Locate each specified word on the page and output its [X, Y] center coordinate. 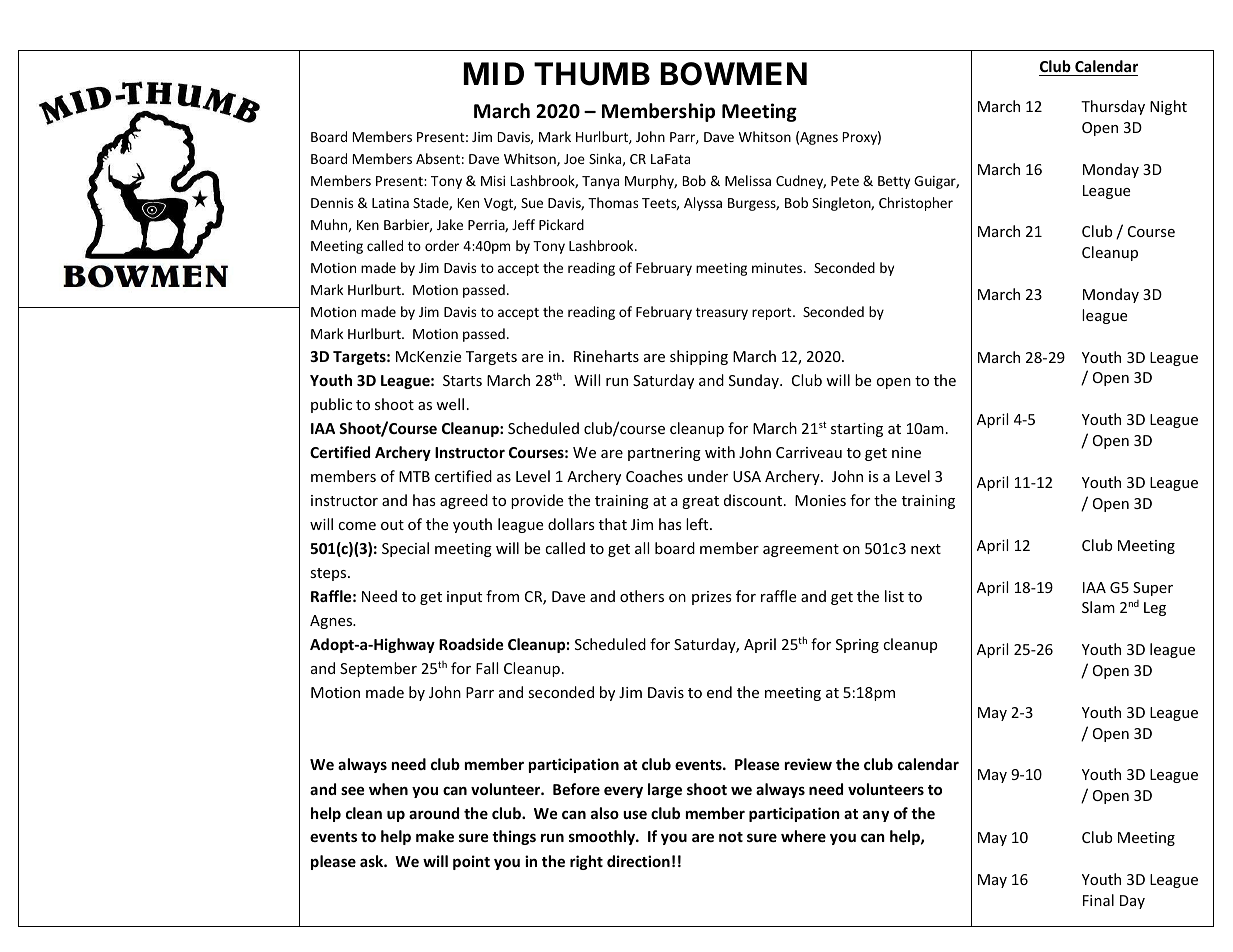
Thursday [1113, 107]
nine [906, 452]
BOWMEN [733, 74]
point [471, 862]
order [442, 245]
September [378, 669]
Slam [1098, 607]
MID [493, 73]
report [773, 314]
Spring [857, 646]
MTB [414, 476]
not [731, 837]
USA [747, 476]
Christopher [916, 204]
